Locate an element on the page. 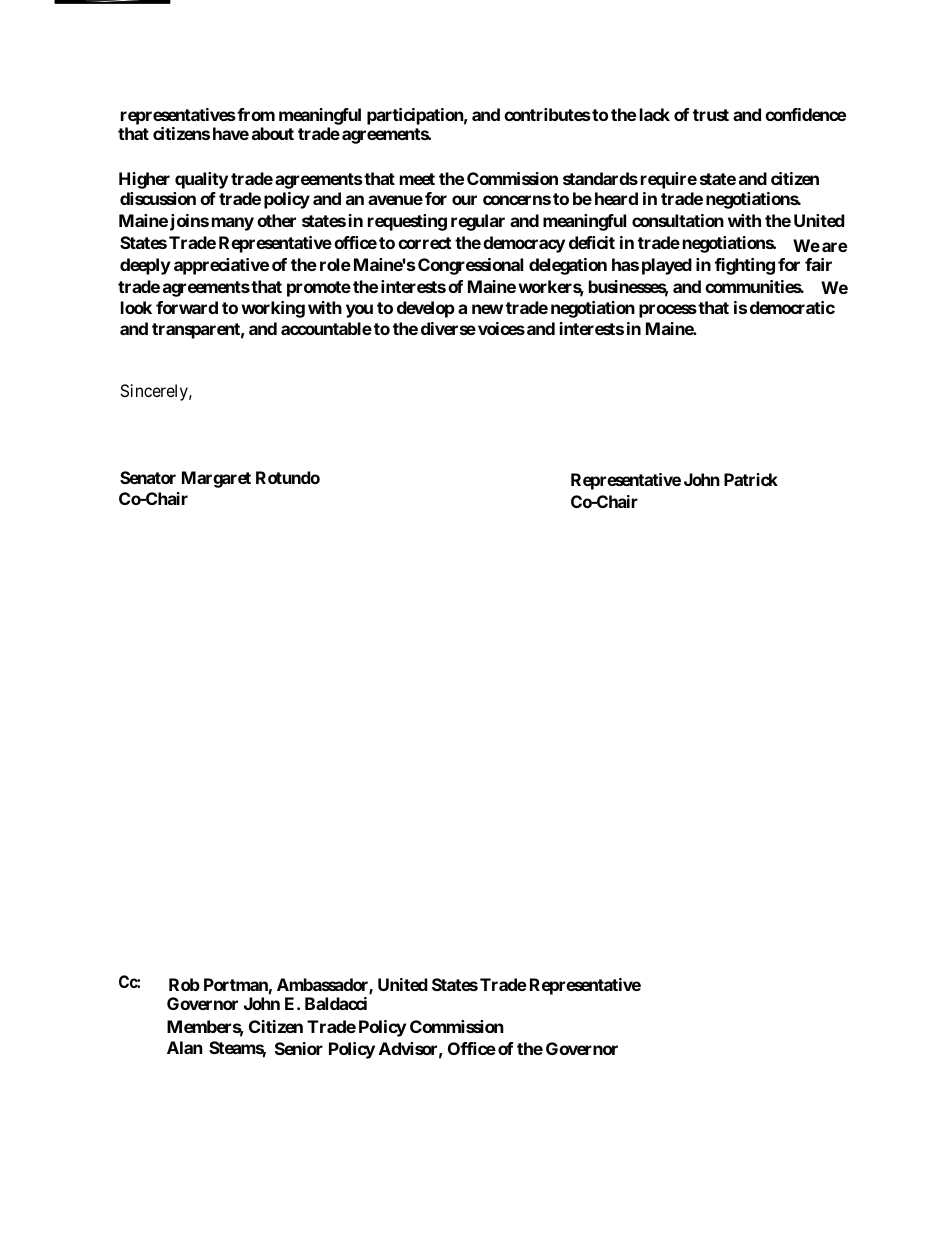 This page has width=952, height=1235. fighting is located at coordinates (745, 266).
